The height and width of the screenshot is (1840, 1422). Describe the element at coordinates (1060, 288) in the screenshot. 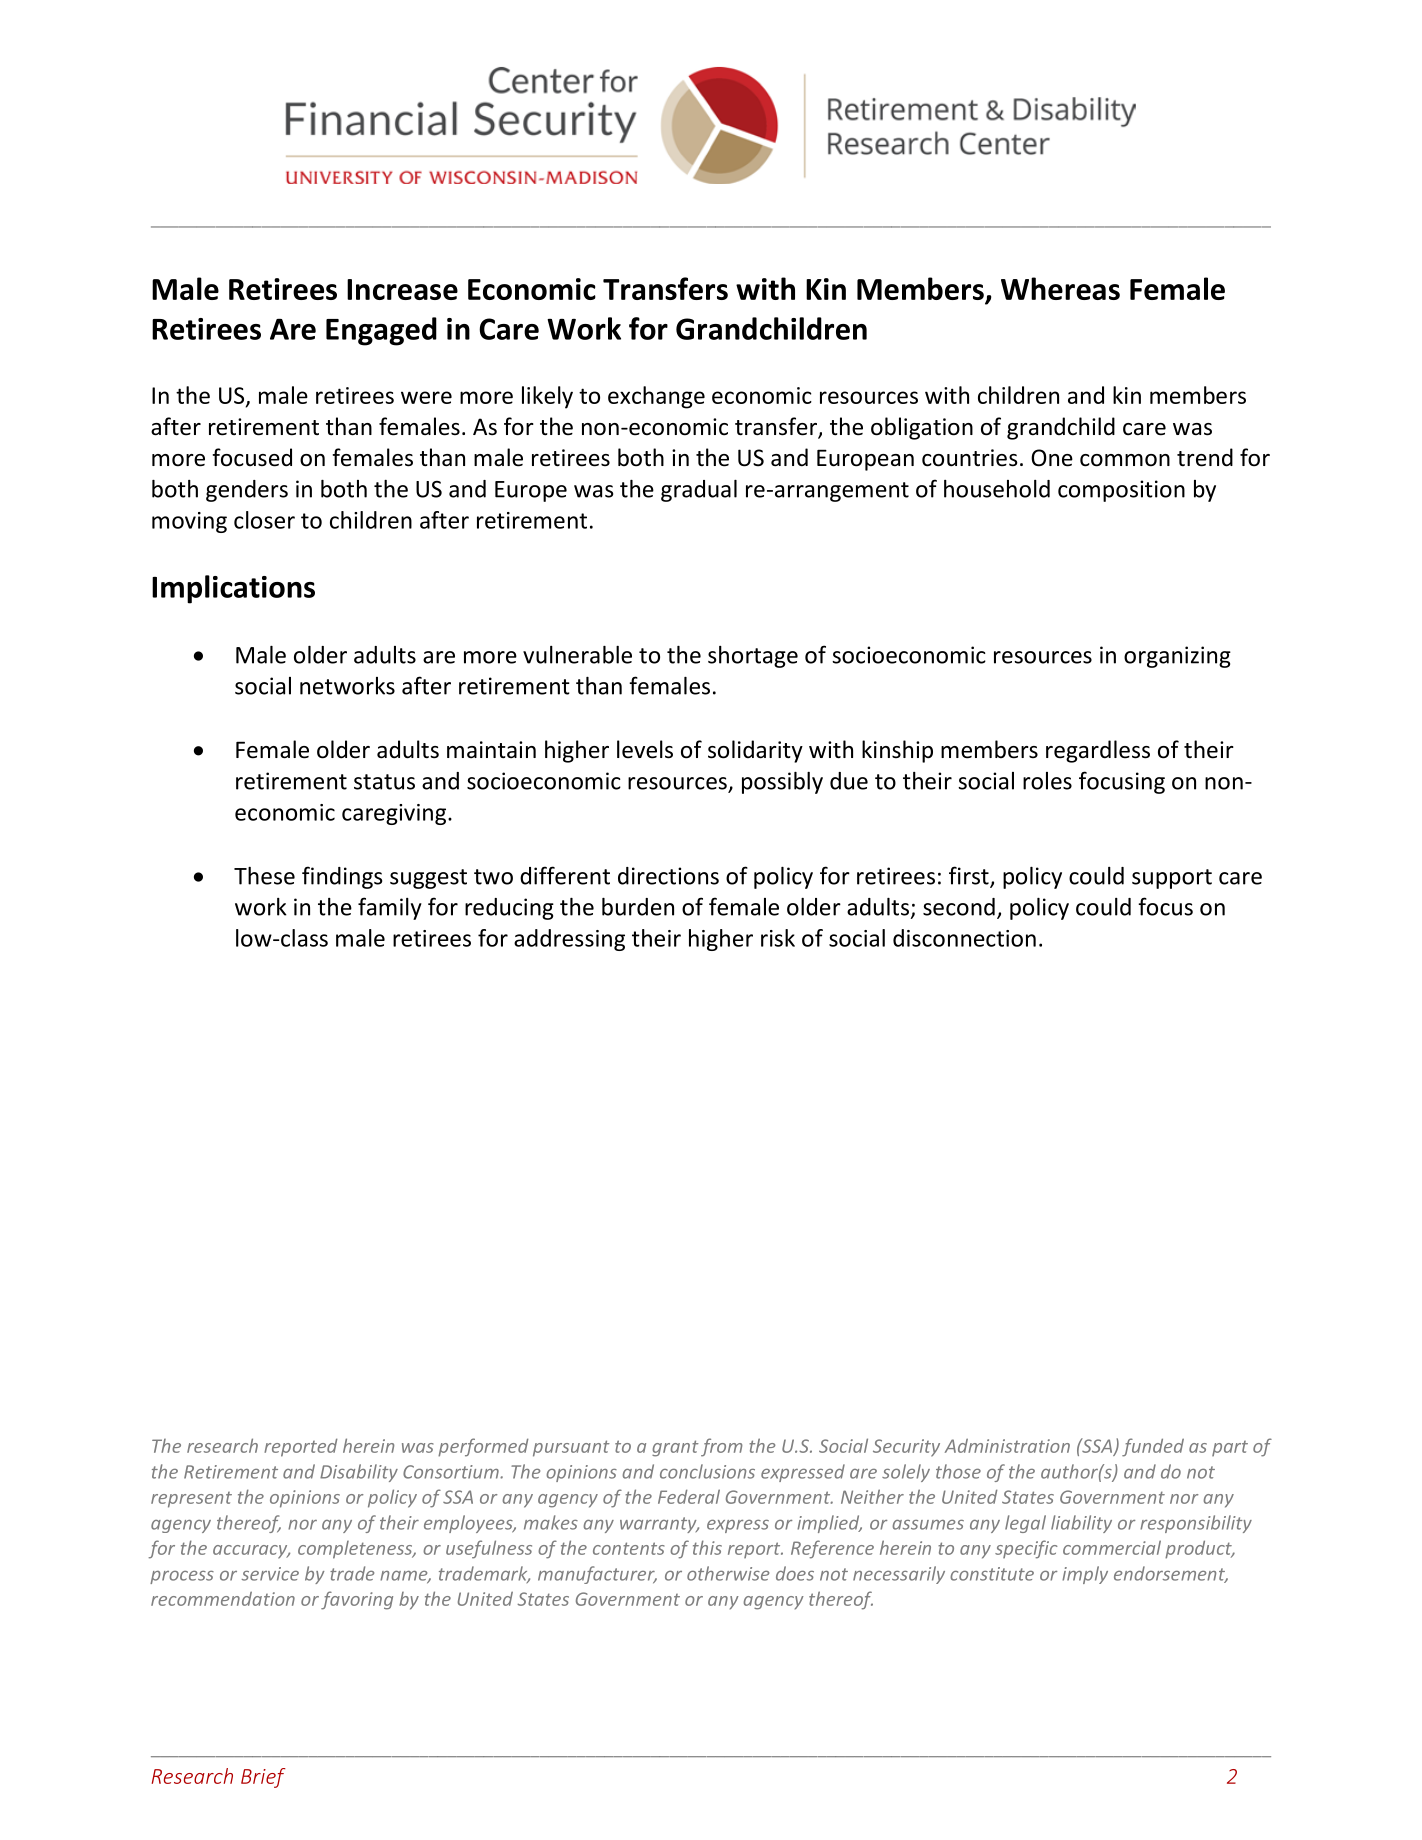

I see `Whereas` at that location.
